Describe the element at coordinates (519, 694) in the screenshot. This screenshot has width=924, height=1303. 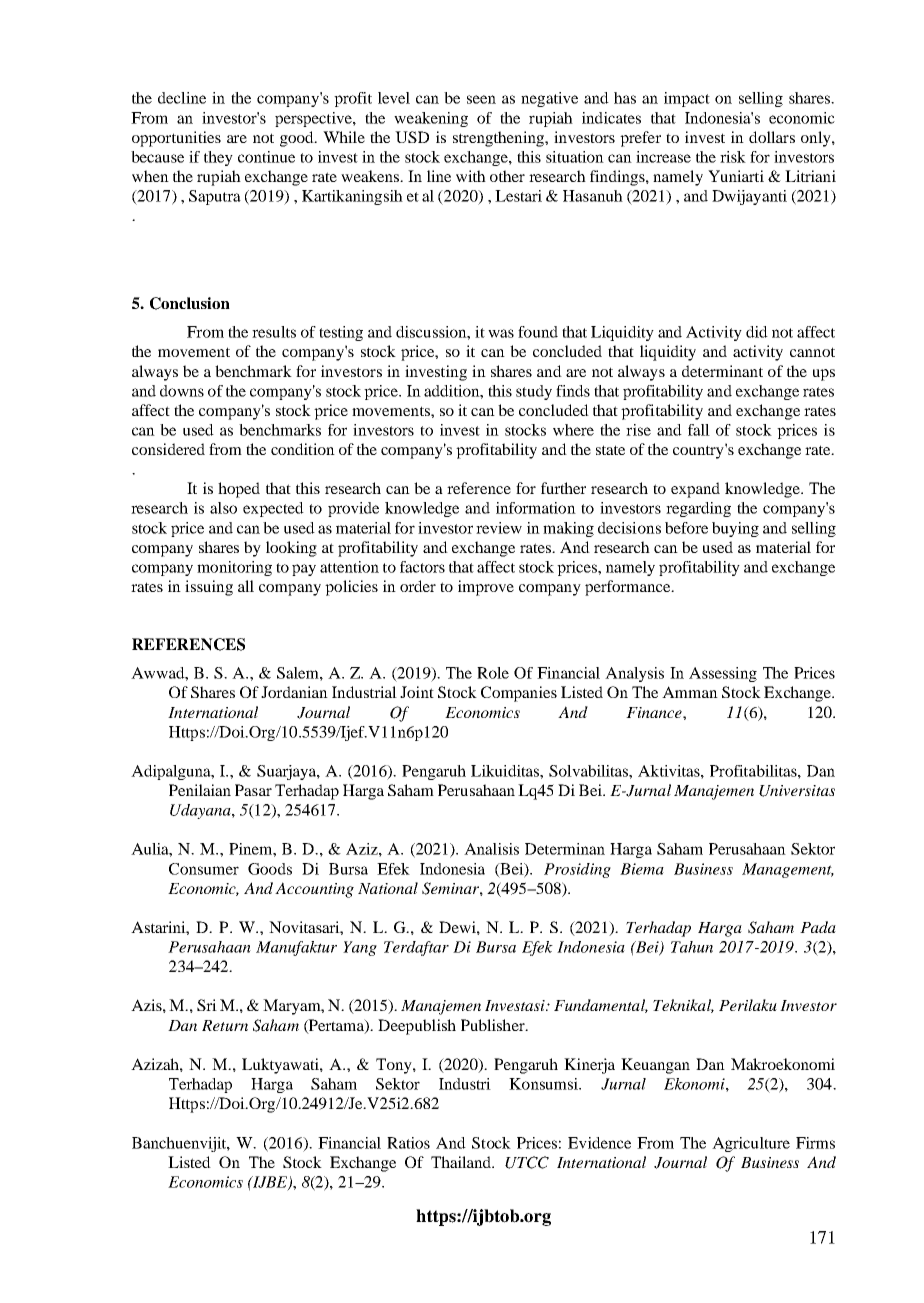
I see `Companies` at that location.
